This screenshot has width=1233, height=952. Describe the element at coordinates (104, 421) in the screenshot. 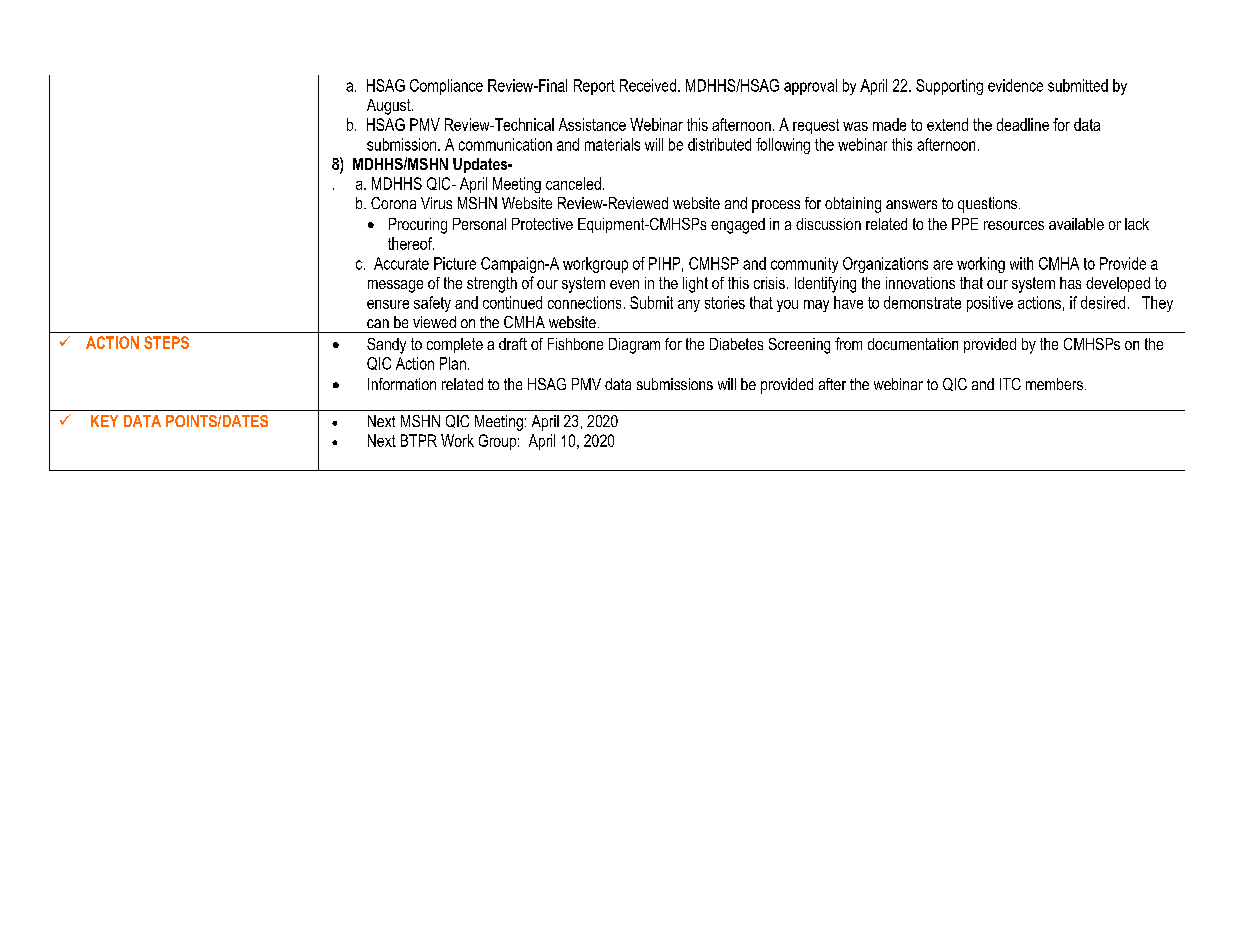

I see `KEY` at that location.
